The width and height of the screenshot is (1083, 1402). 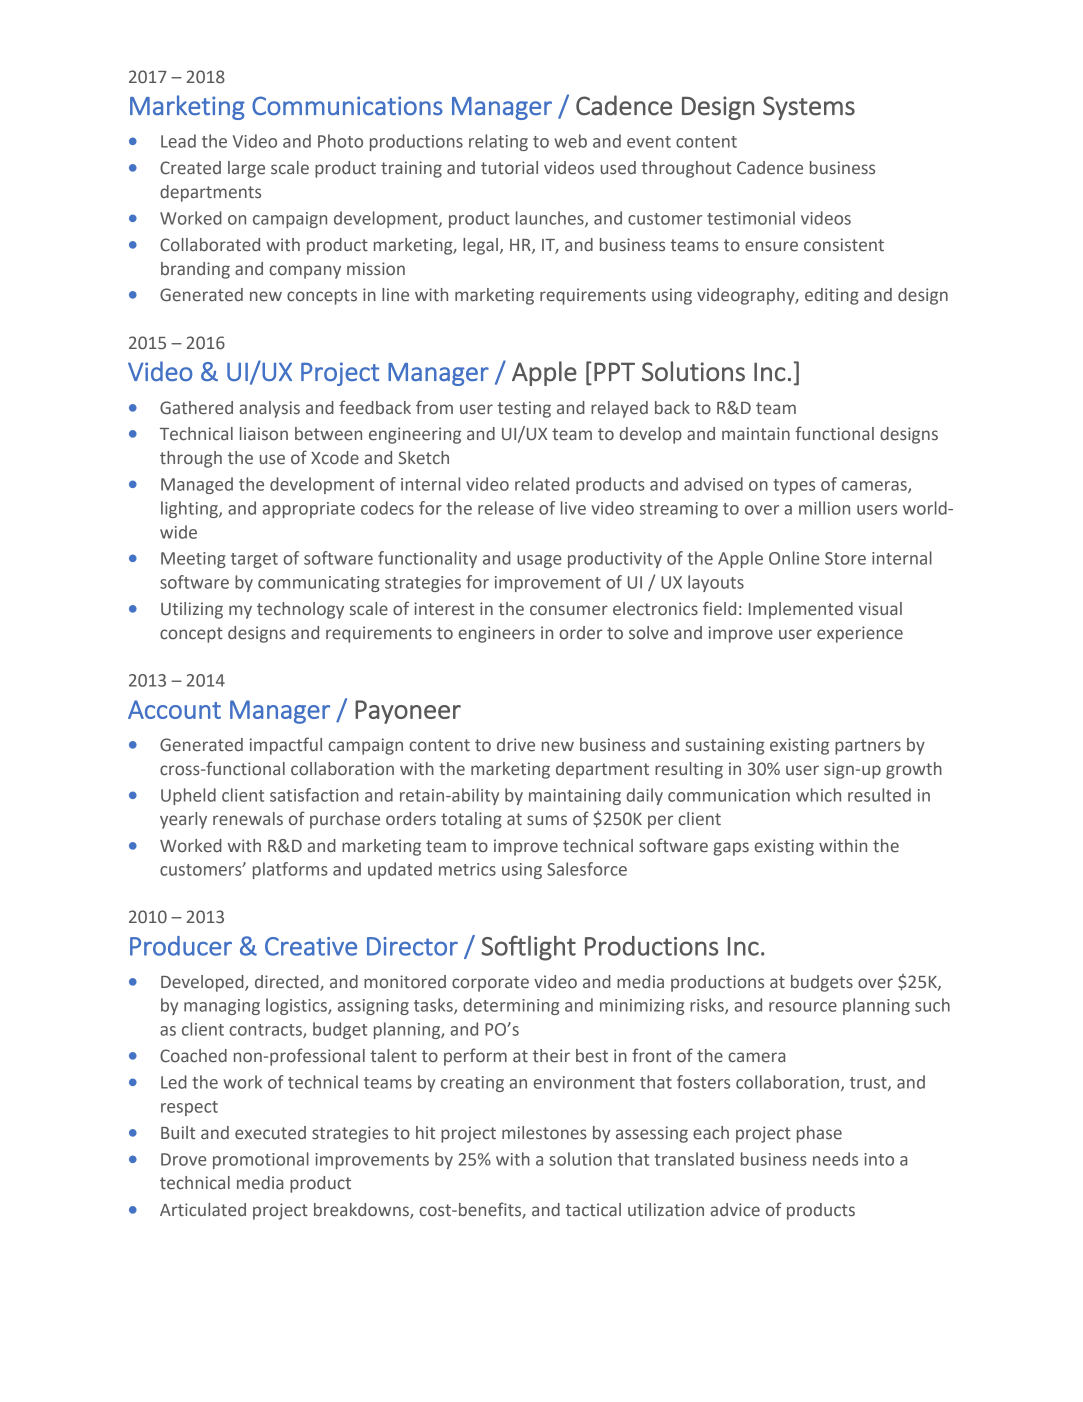 What do you see at coordinates (261, 1160) in the screenshot?
I see `promotional` at bounding box center [261, 1160].
